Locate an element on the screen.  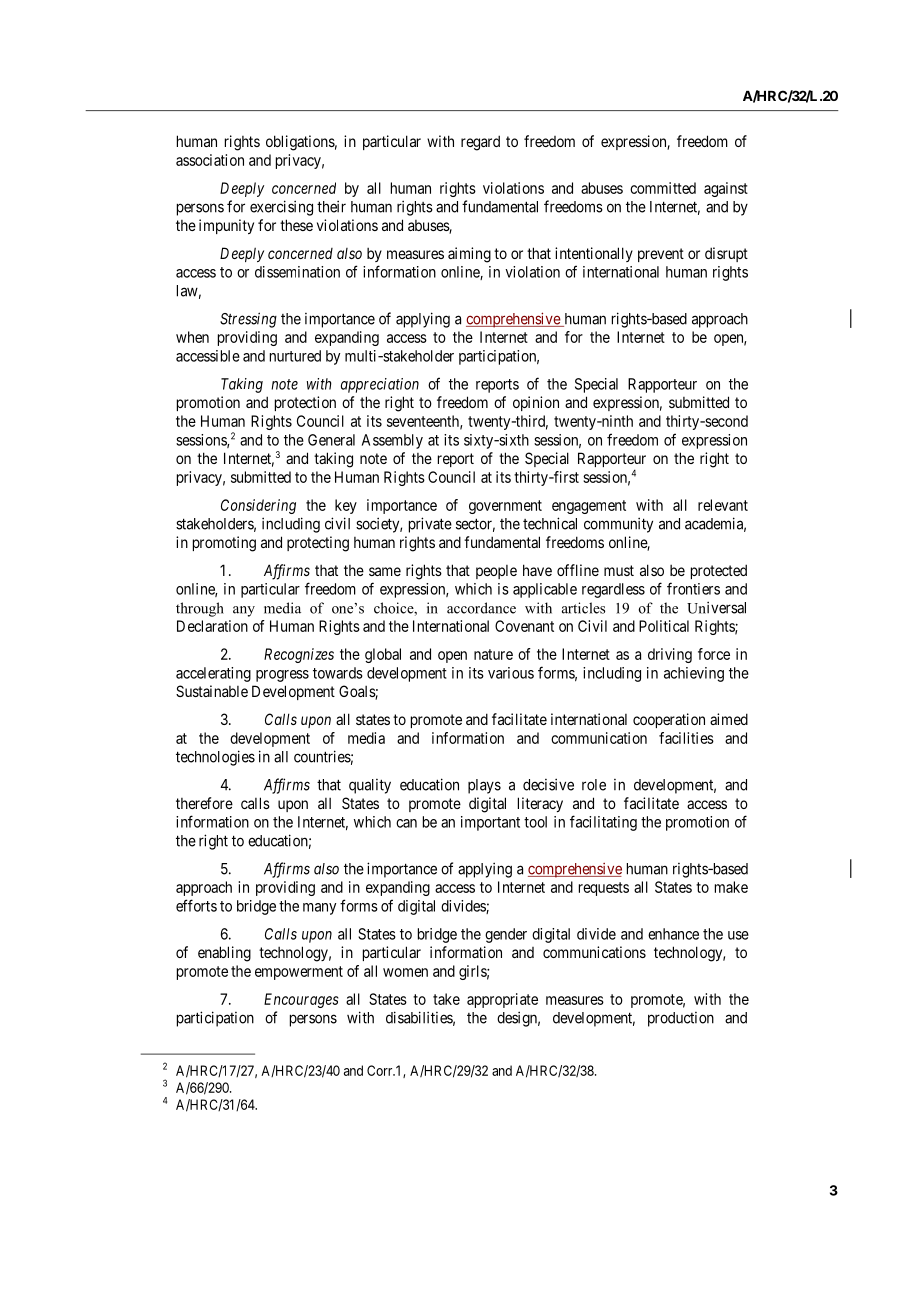
relevant is located at coordinates (723, 505).
